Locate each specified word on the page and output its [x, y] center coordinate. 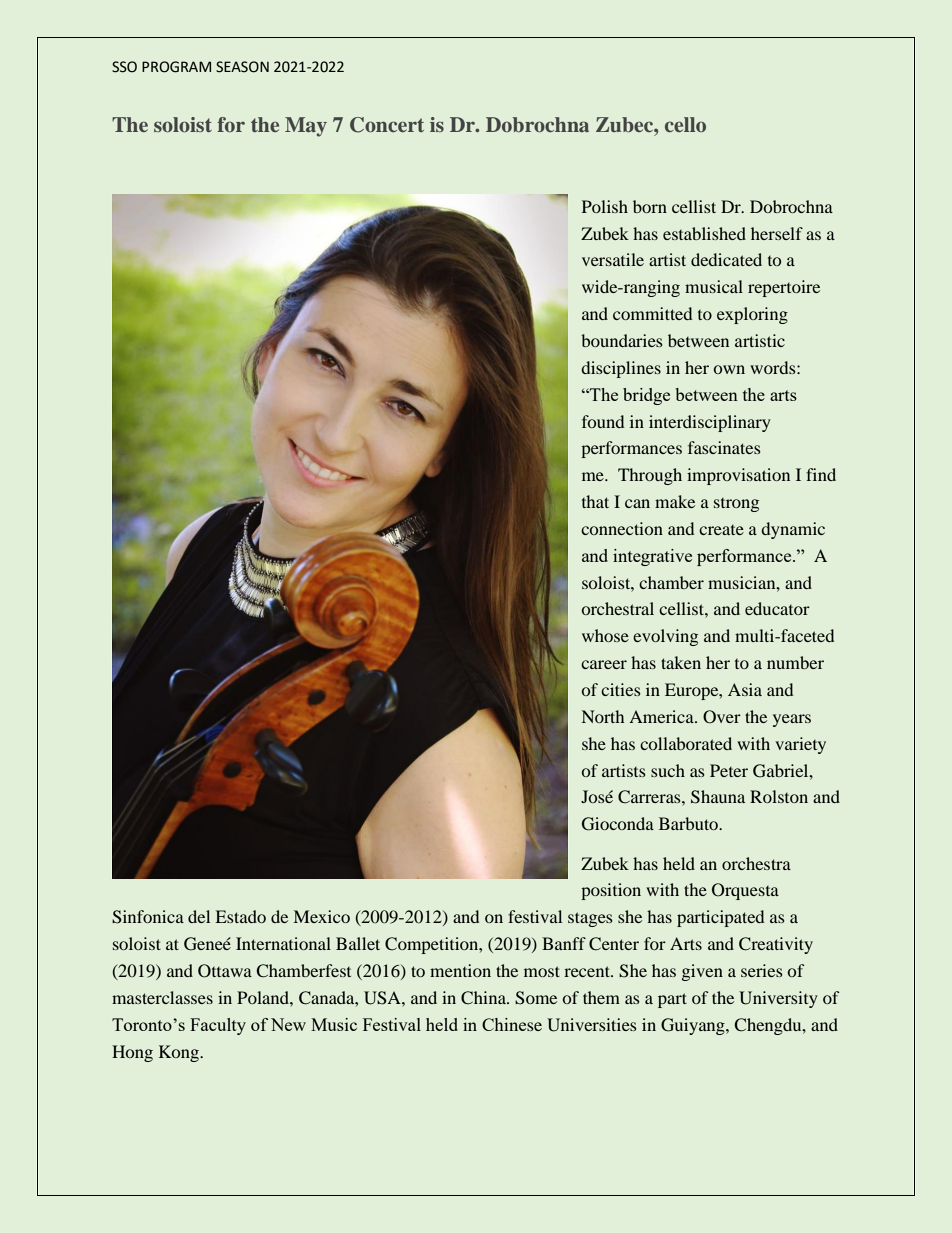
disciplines [621, 369]
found [603, 421]
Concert [387, 125]
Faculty [218, 1026]
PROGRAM [176, 67]
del [199, 916]
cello [685, 124]
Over [722, 717]
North [603, 716]
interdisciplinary [710, 423]
